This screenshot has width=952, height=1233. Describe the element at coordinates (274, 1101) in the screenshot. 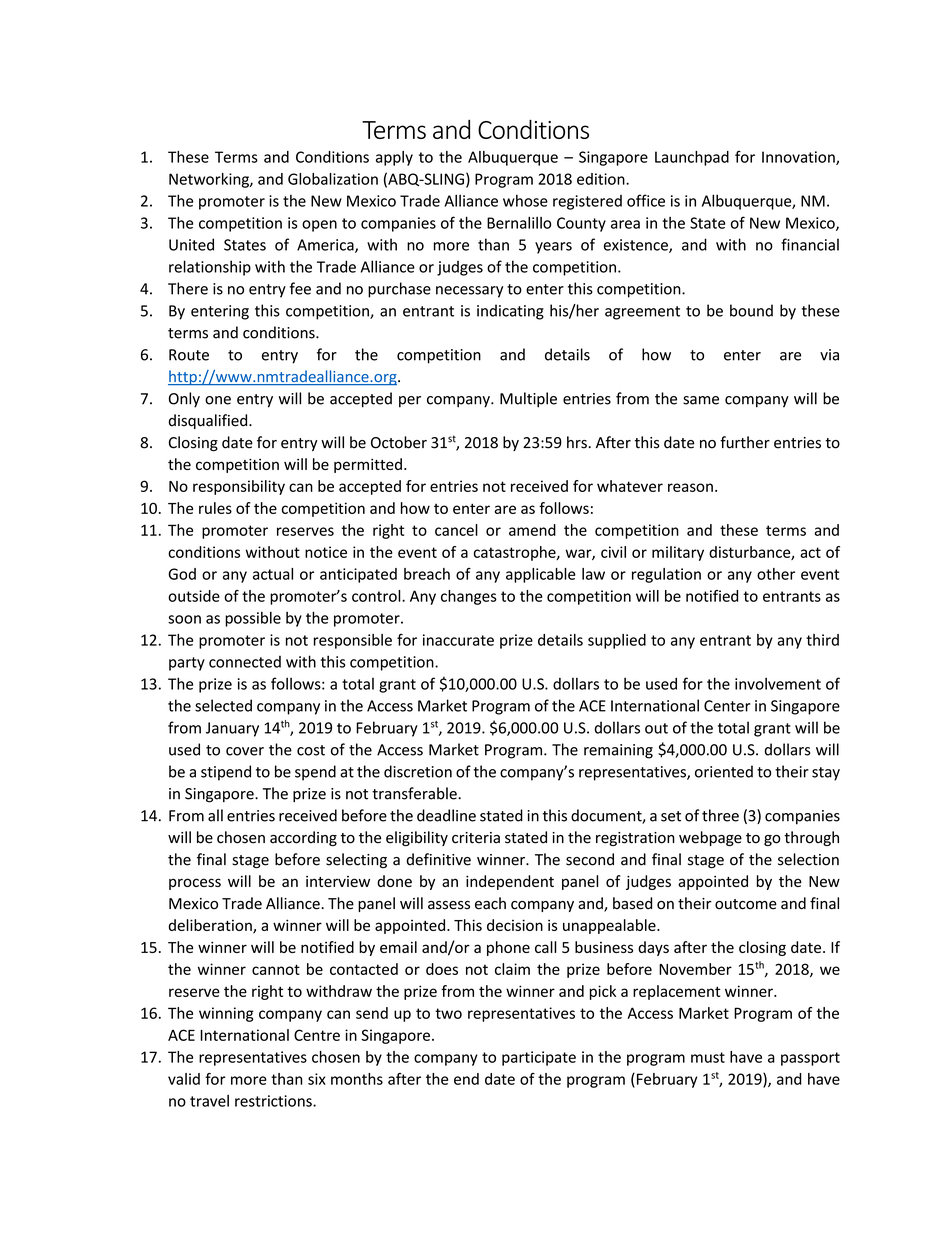

I see `restrictions` at that location.
